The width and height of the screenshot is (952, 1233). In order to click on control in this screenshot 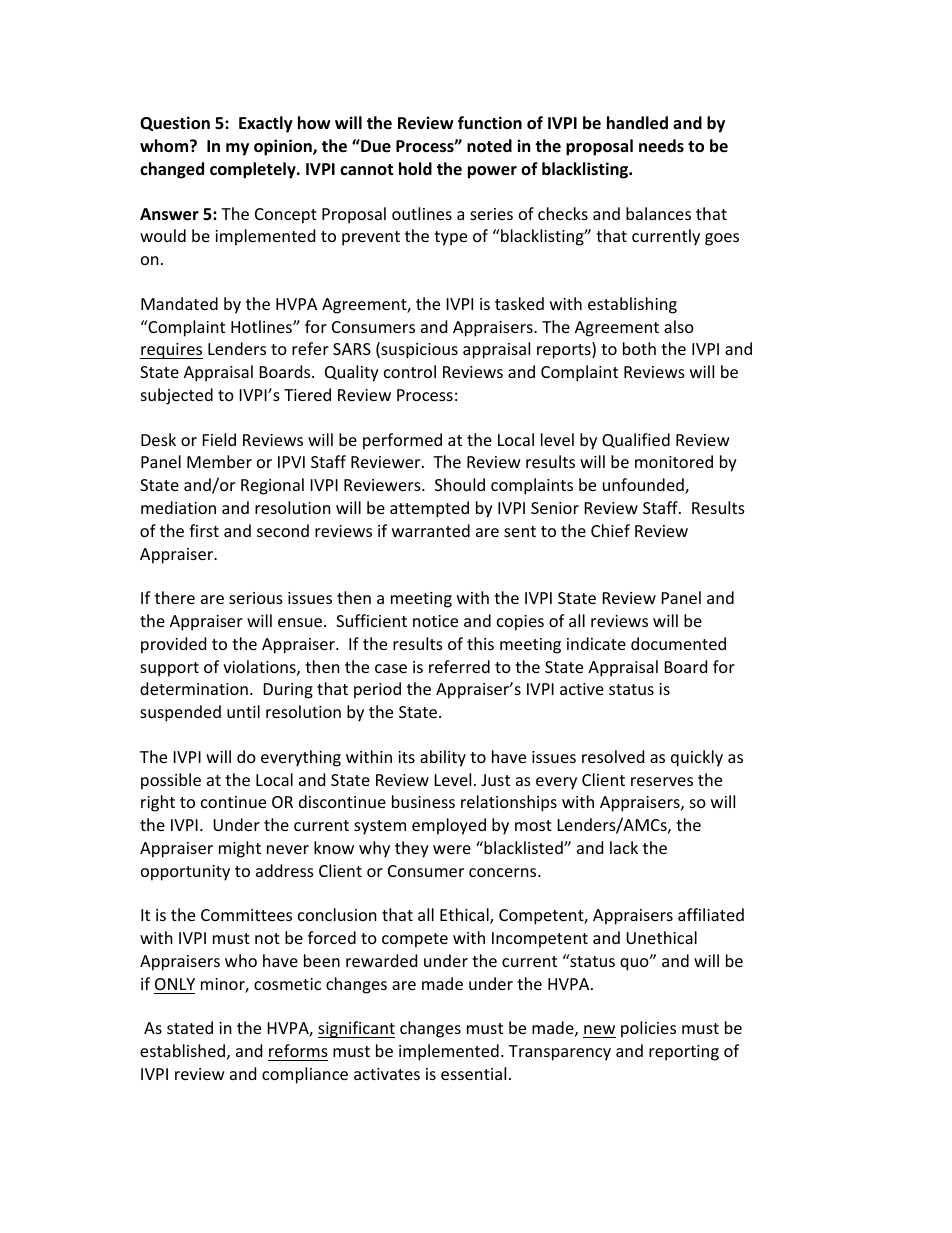, I will do `click(410, 371)`.
